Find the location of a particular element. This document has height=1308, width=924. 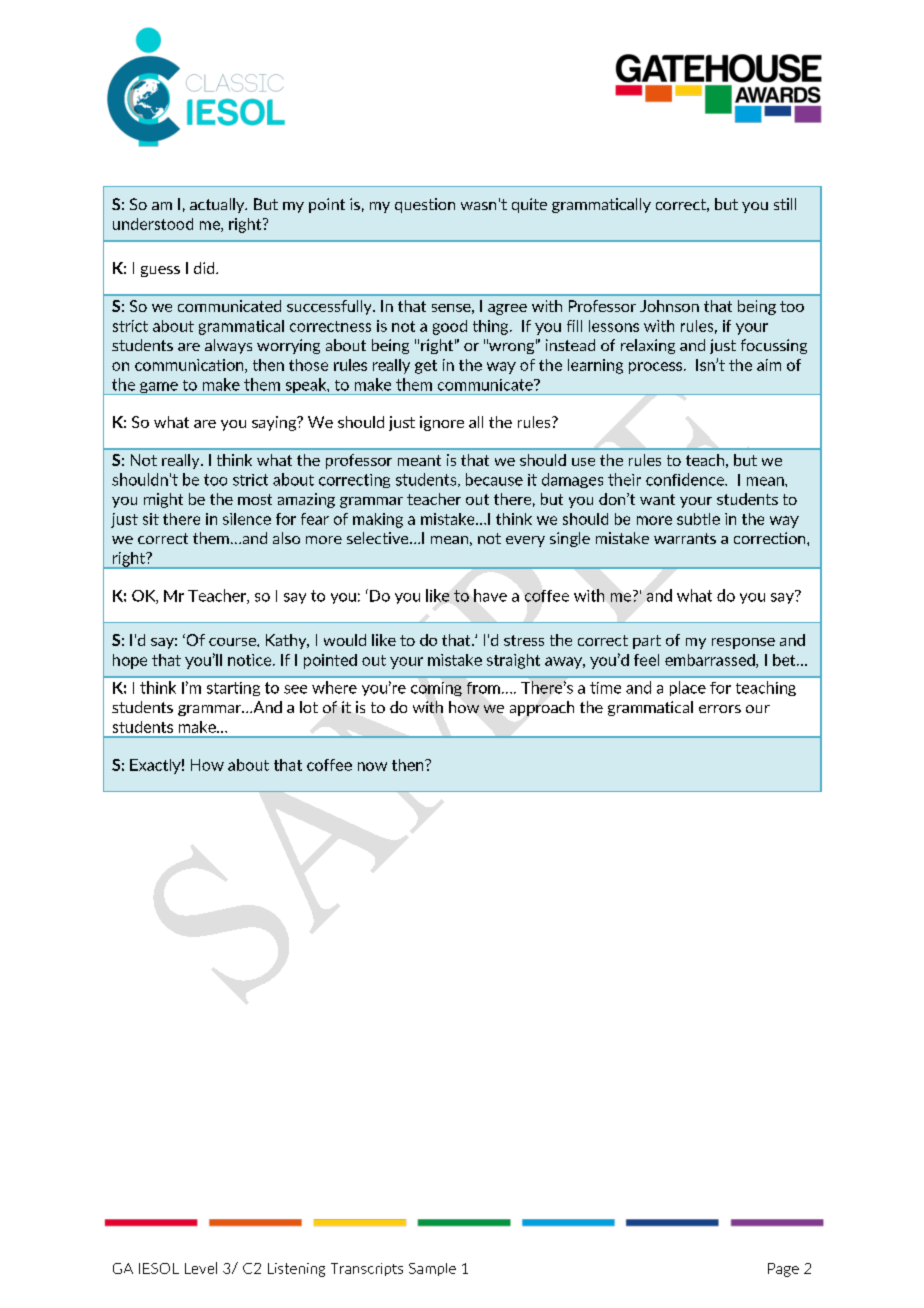

actually is located at coordinates (218, 205).
